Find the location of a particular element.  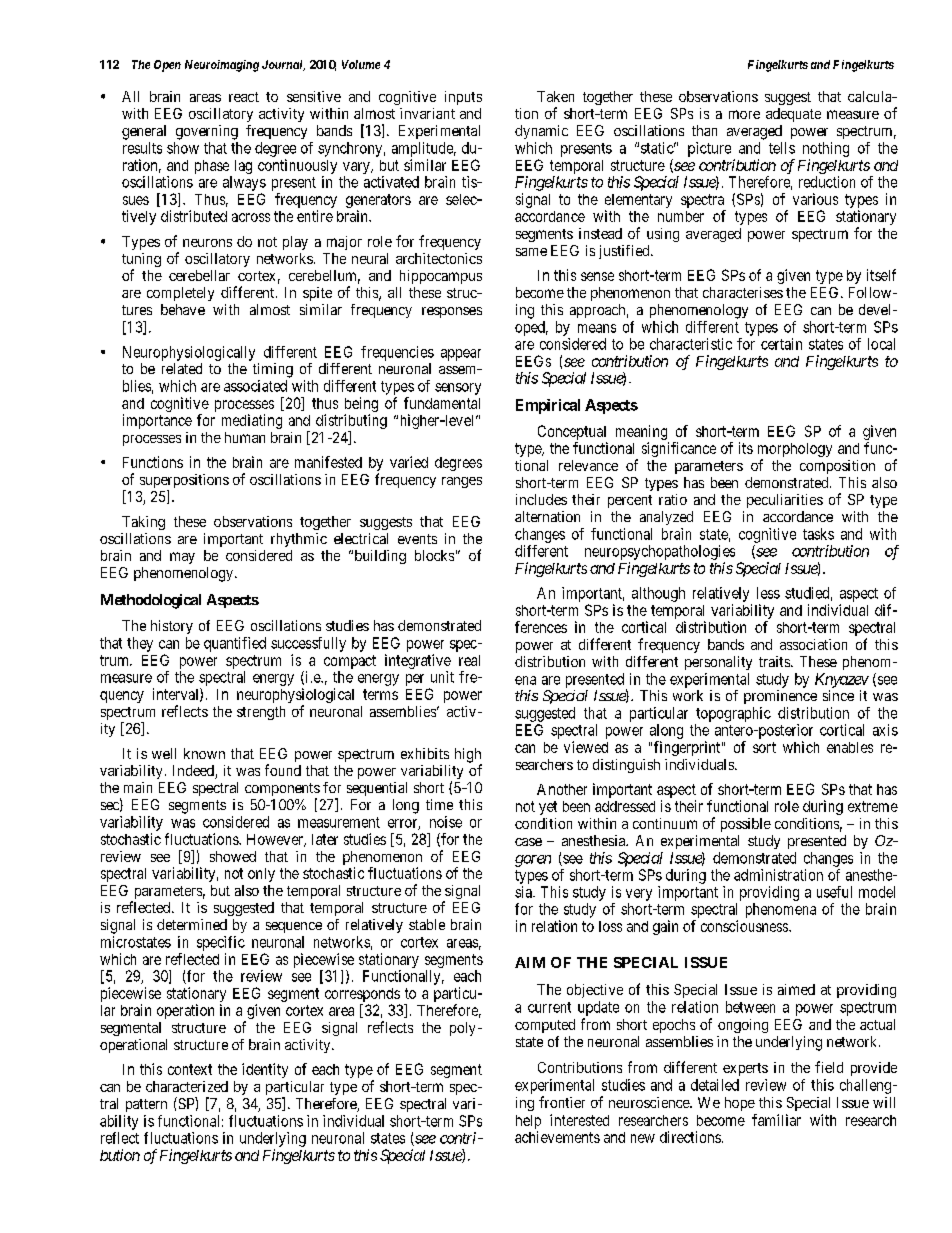

familiar is located at coordinates (776, 1120).
